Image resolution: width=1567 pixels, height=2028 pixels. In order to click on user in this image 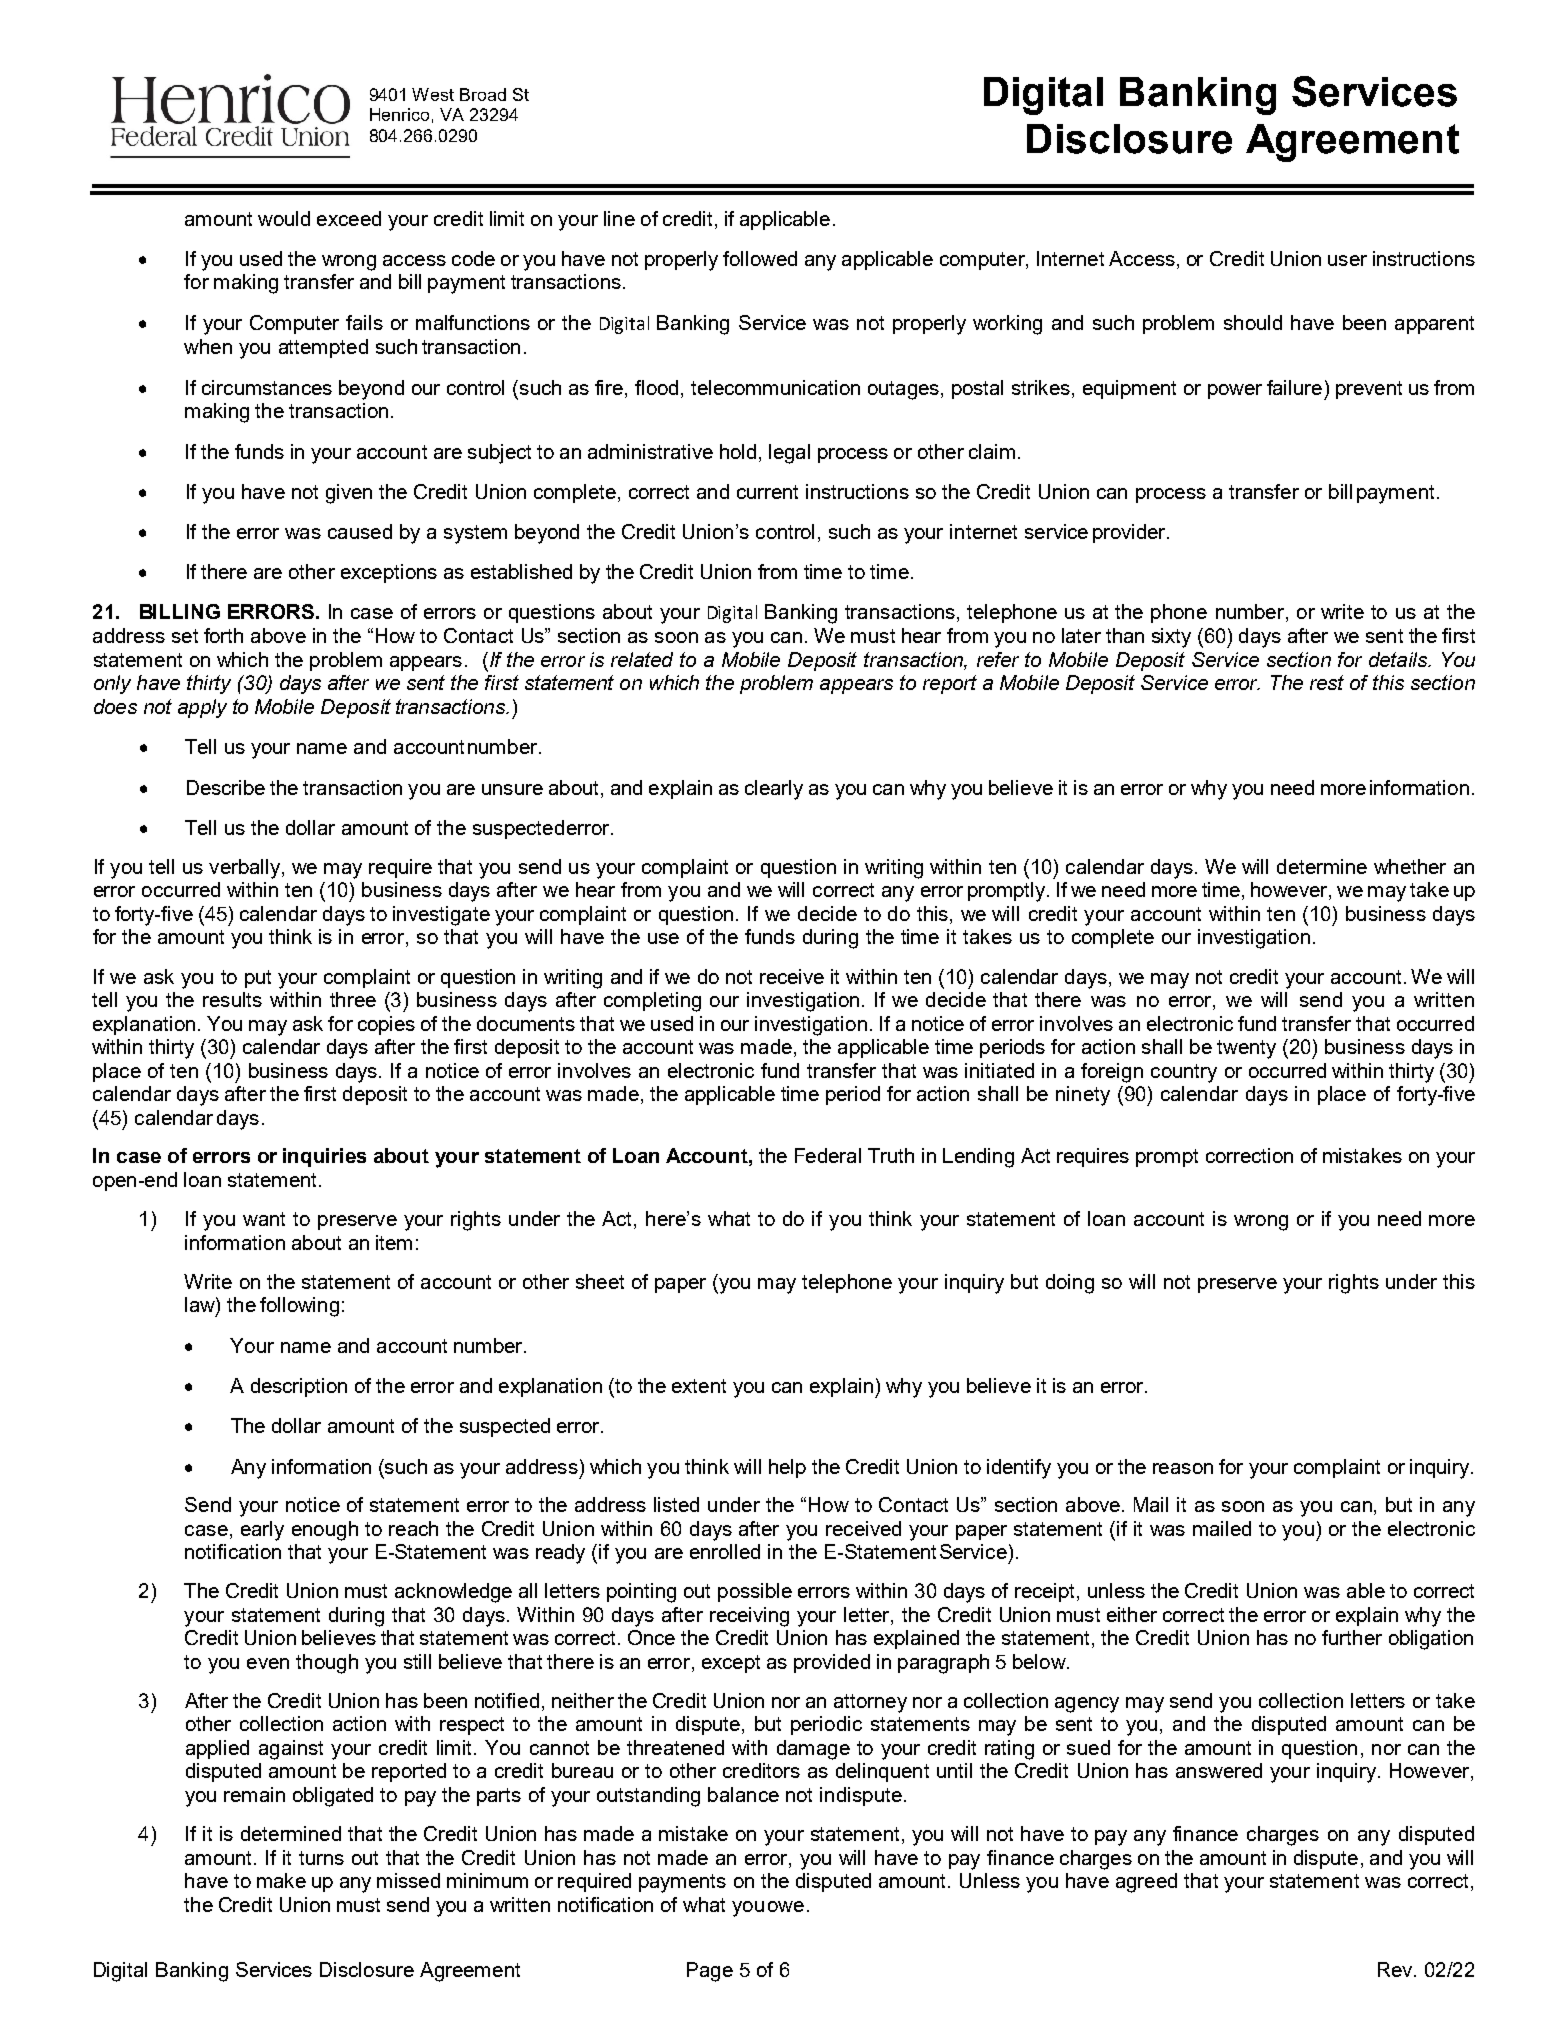, I will do `click(1347, 260)`.
